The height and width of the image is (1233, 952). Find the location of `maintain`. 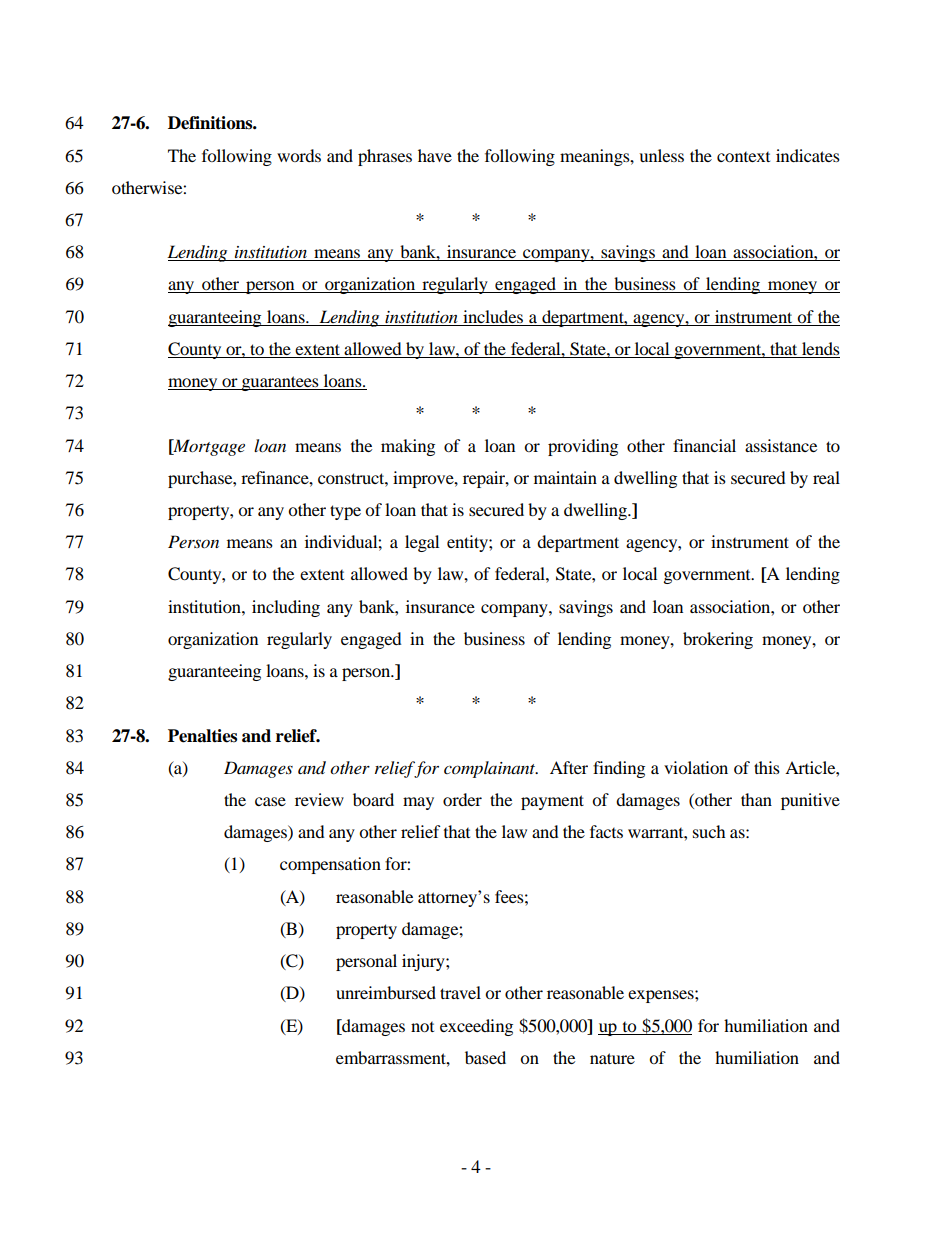

maintain is located at coordinates (565, 477).
